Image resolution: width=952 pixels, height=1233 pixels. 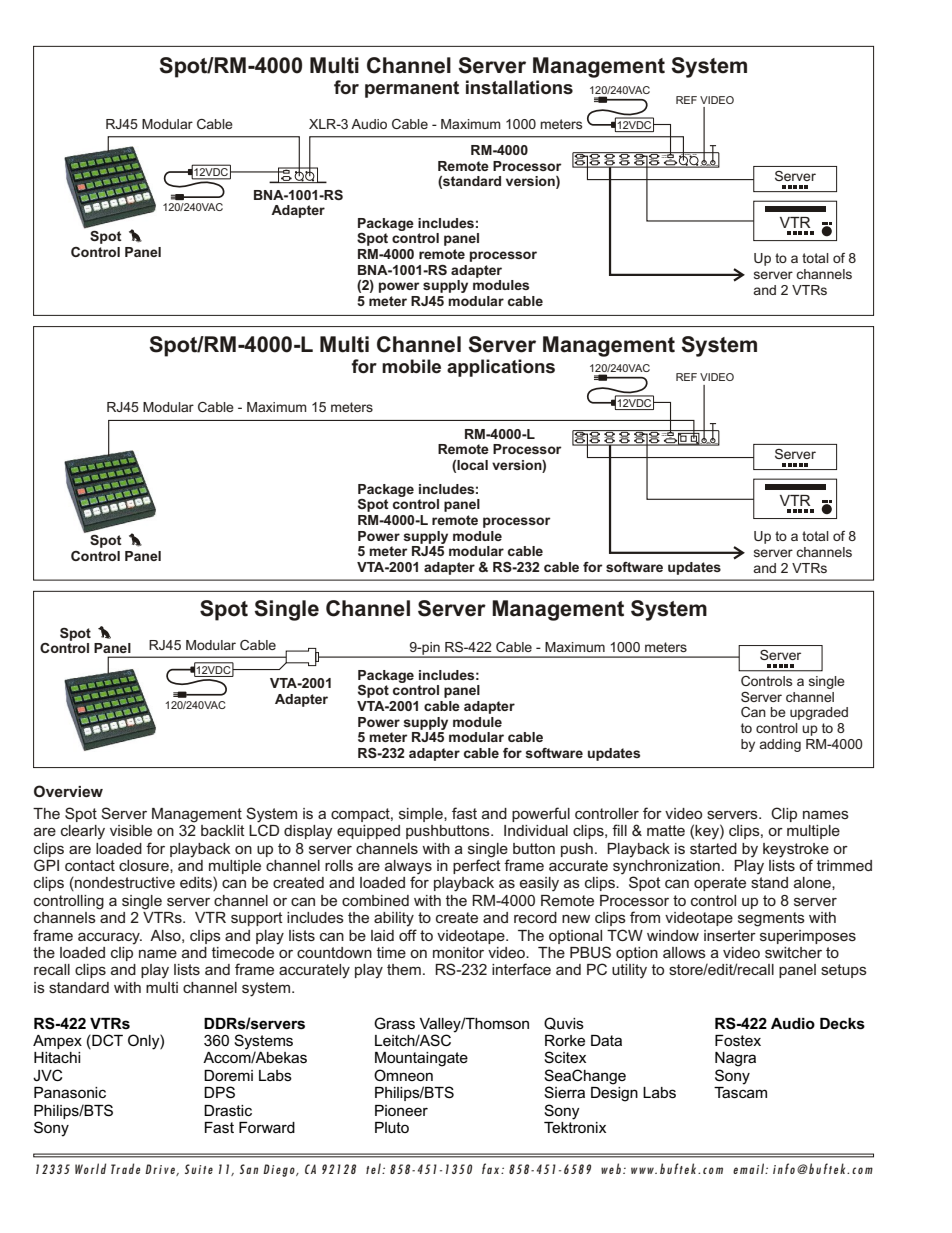 What do you see at coordinates (368, 832) in the screenshot?
I see `equipped` at bounding box center [368, 832].
